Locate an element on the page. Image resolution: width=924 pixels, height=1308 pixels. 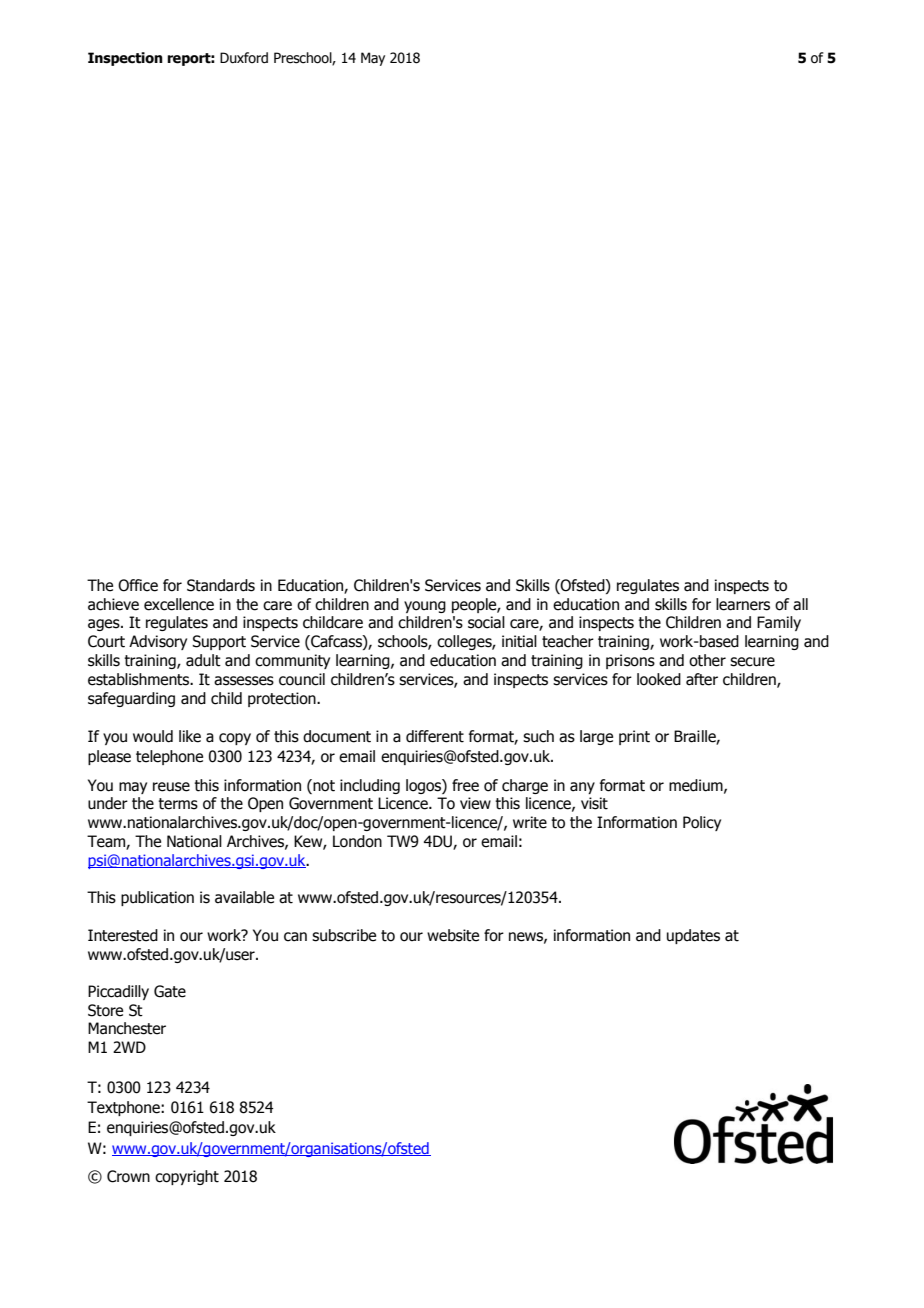
Inspection is located at coordinates (125, 59).
